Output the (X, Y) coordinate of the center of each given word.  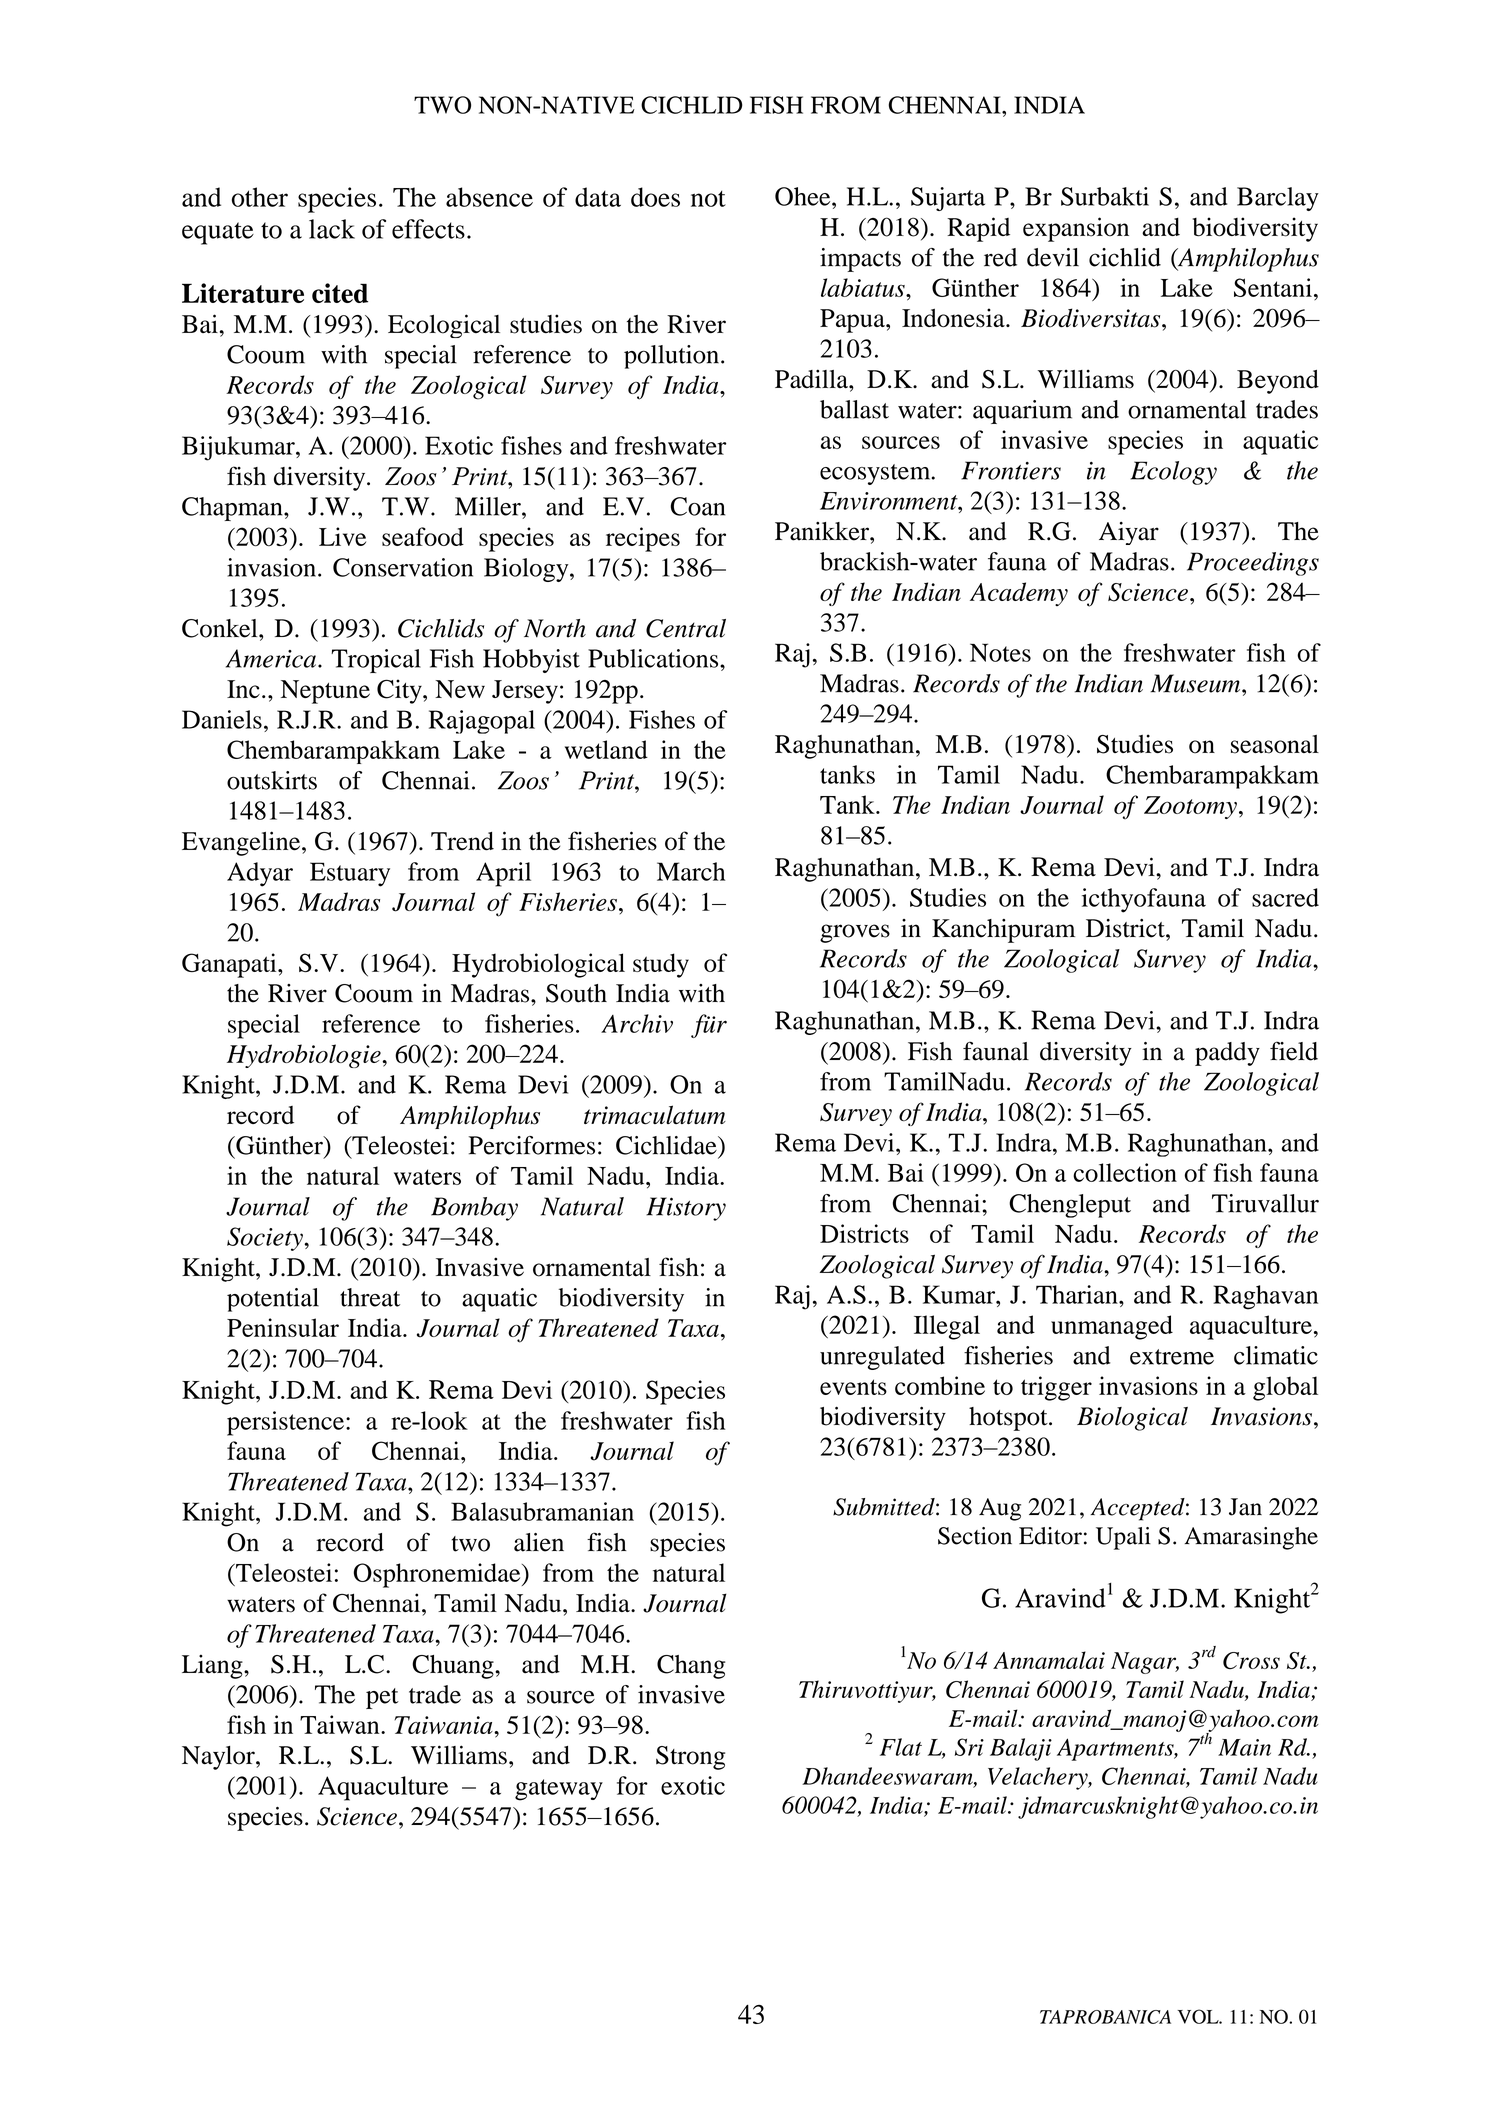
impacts (860, 260)
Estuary (350, 874)
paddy (1227, 1054)
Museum (1196, 683)
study (661, 965)
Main (1244, 1747)
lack (332, 229)
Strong (690, 1758)
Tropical (376, 661)
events (853, 1387)
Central (686, 628)
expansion (1076, 229)
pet (382, 1698)
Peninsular (283, 1327)
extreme (1172, 1357)
